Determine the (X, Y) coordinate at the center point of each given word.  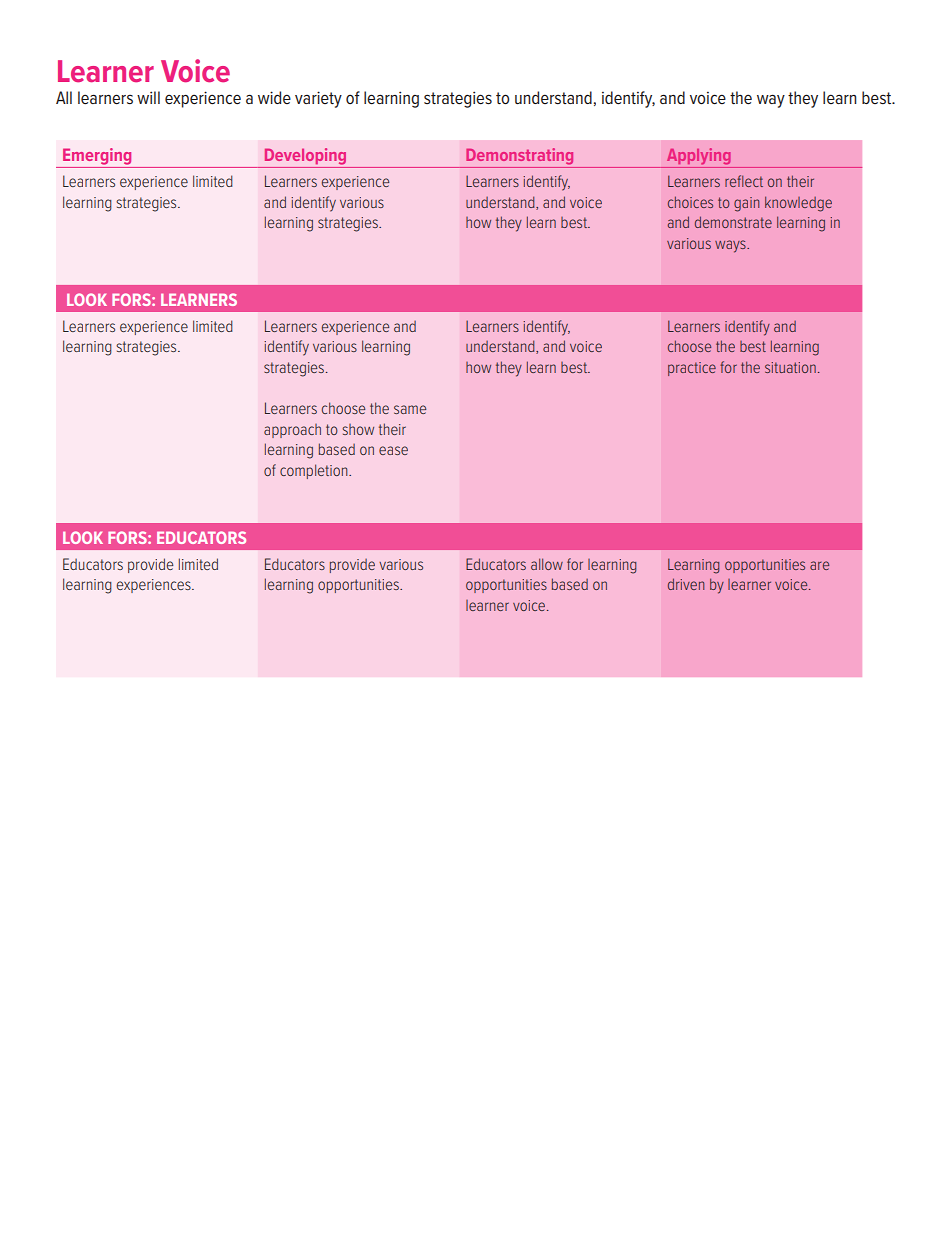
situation (790, 367)
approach (292, 431)
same (410, 409)
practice (692, 369)
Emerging (97, 156)
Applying (698, 156)
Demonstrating (519, 156)
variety (318, 99)
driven (686, 584)
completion (315, 471)
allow (547, 564)
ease (393, 450)
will (148, 97)
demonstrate (733, 222)
